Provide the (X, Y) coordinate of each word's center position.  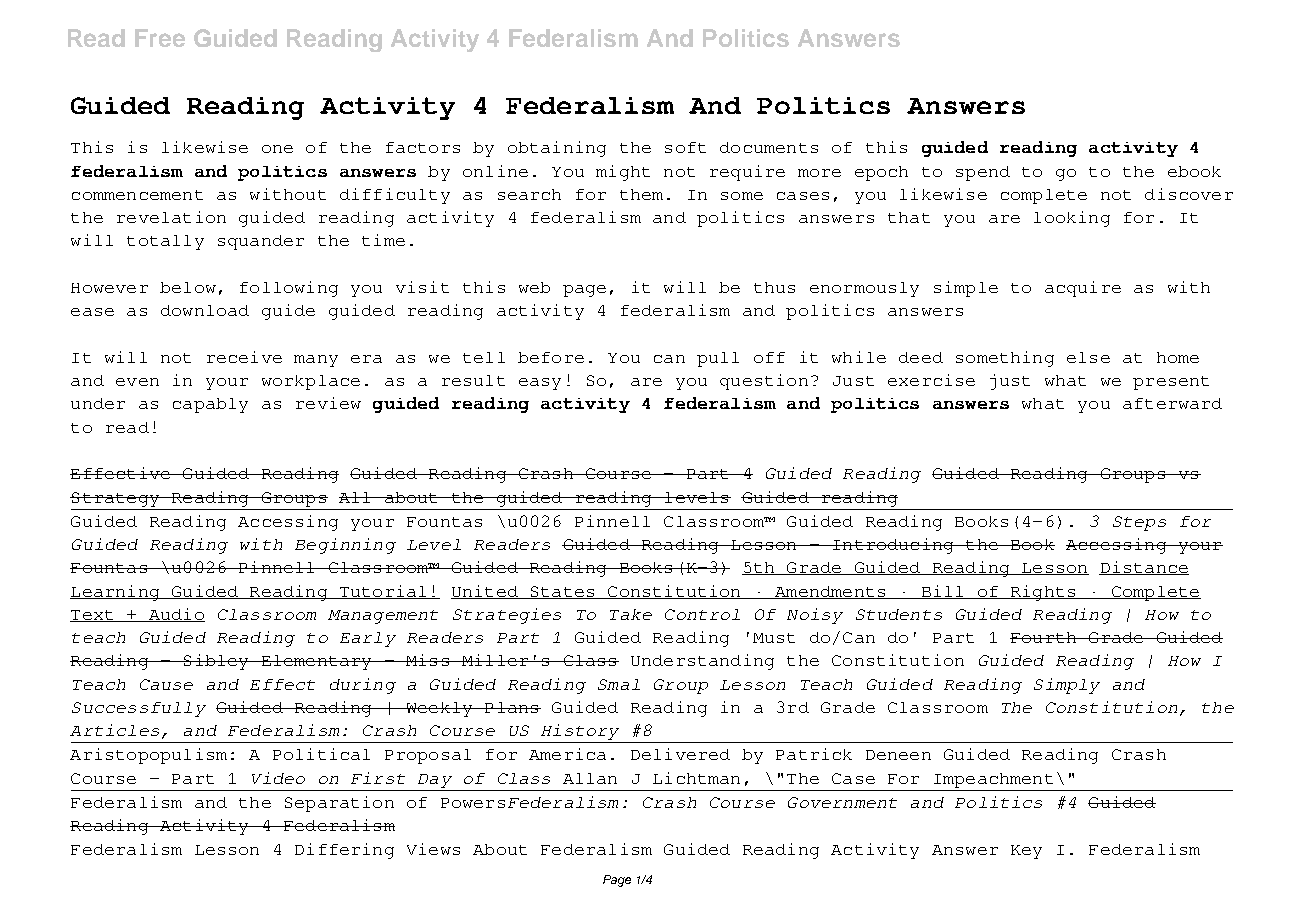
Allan (590, 778)
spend (983, 173)
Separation (339, 804)
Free (160, 38)
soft (685, 147)
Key (1026, 852)
